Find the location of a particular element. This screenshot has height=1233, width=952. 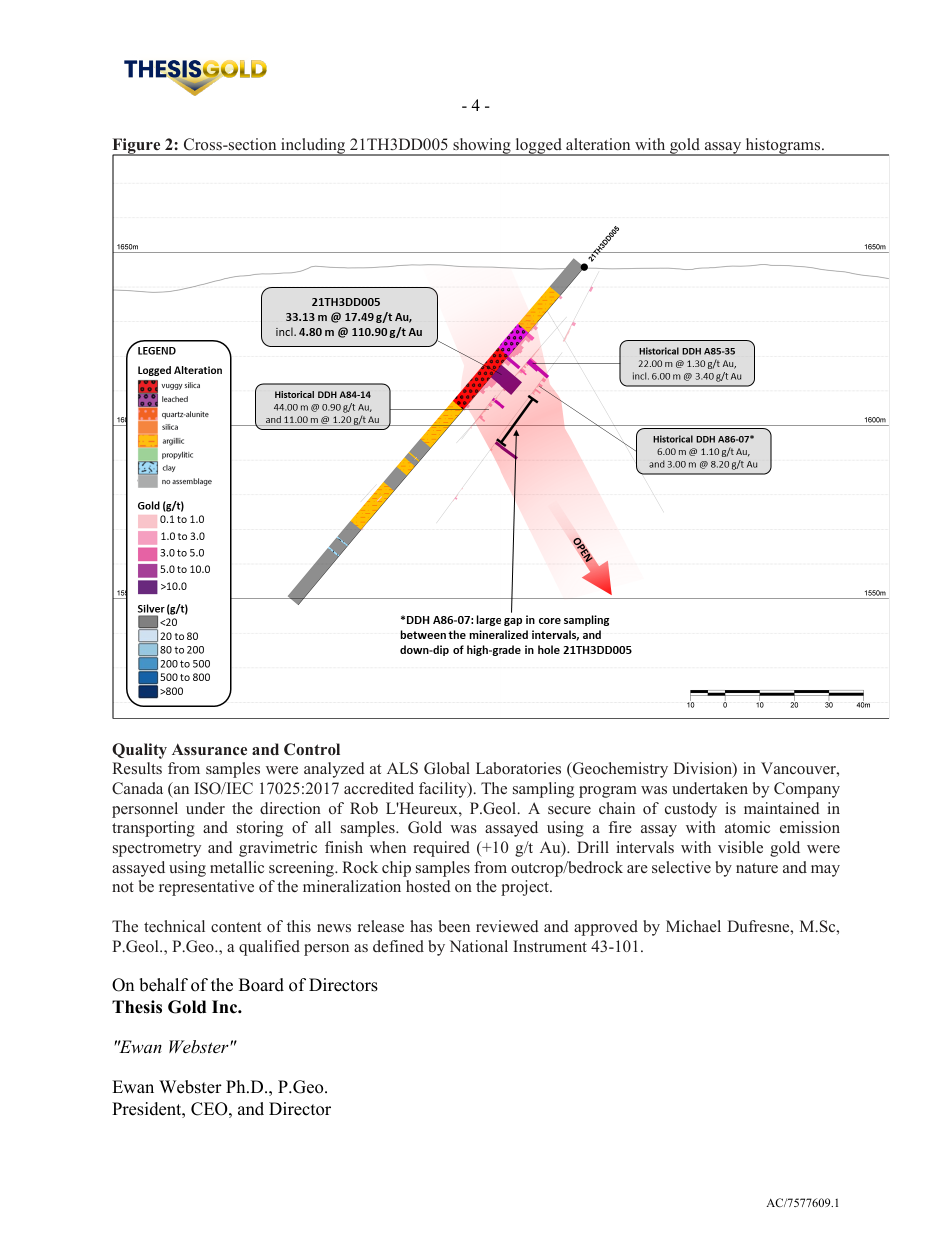

Geochemistry is located at coordinates (619, 770).
